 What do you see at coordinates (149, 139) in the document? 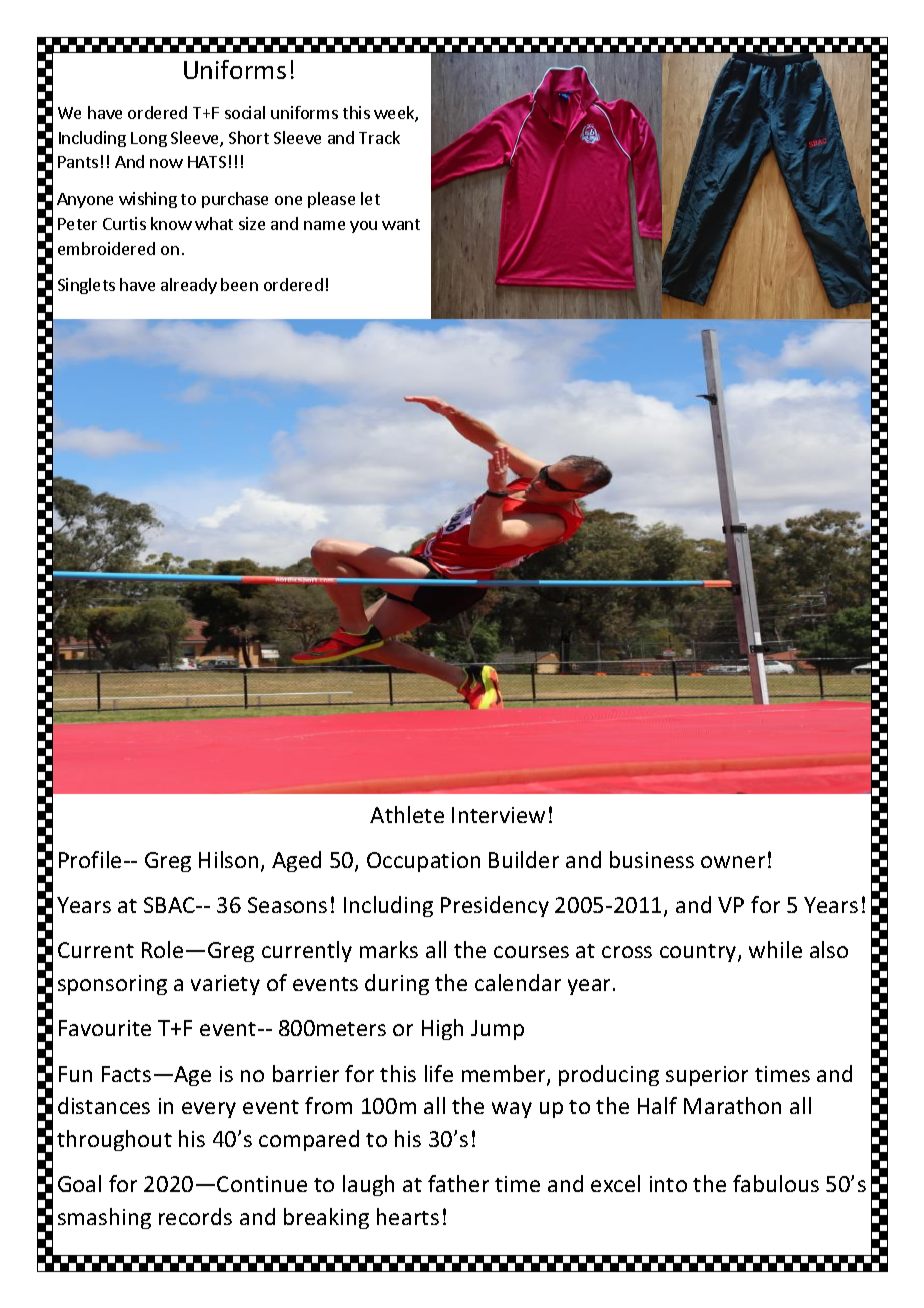
I see `Long` at bounding box center [149, 139].
